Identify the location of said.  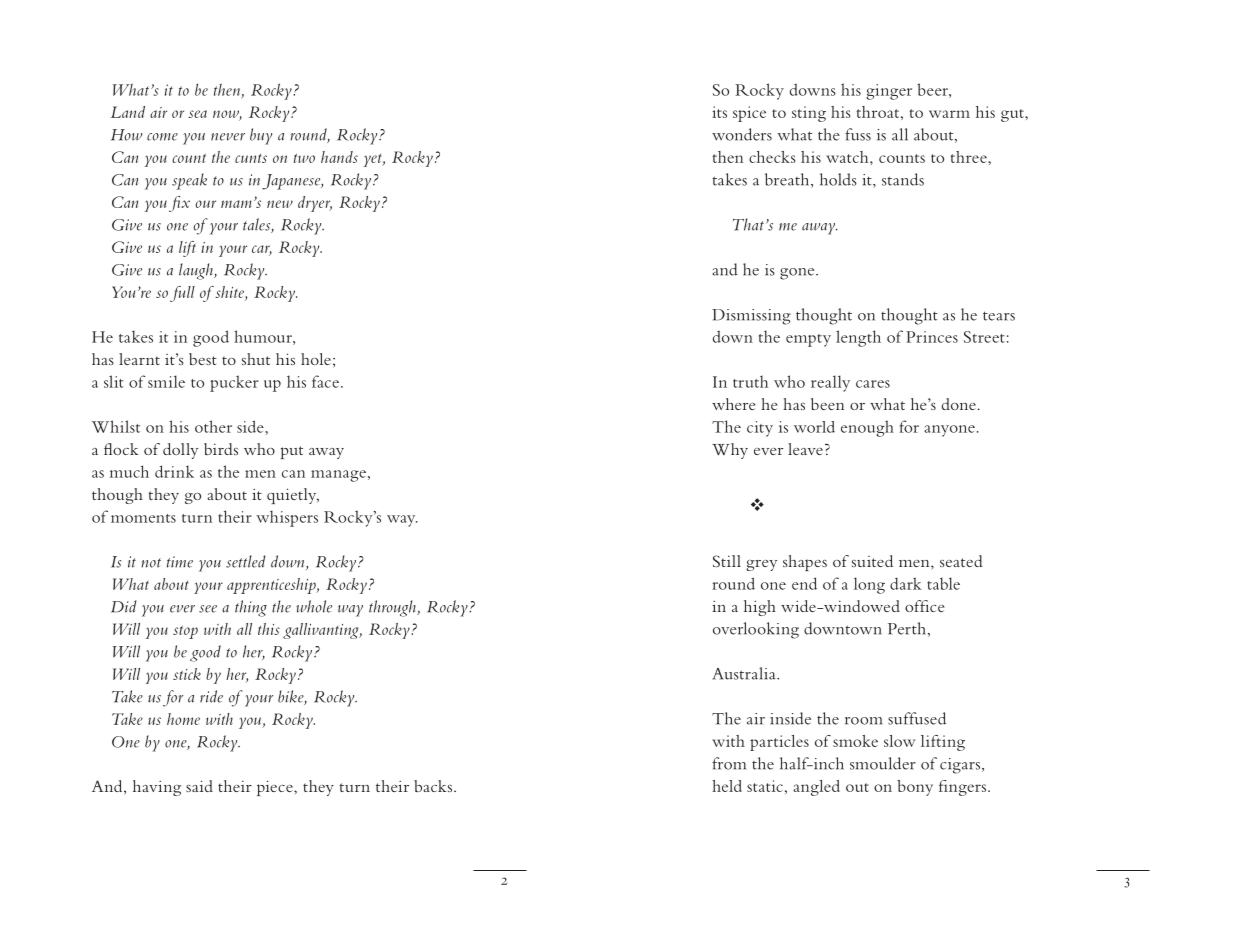
(199, 786).
